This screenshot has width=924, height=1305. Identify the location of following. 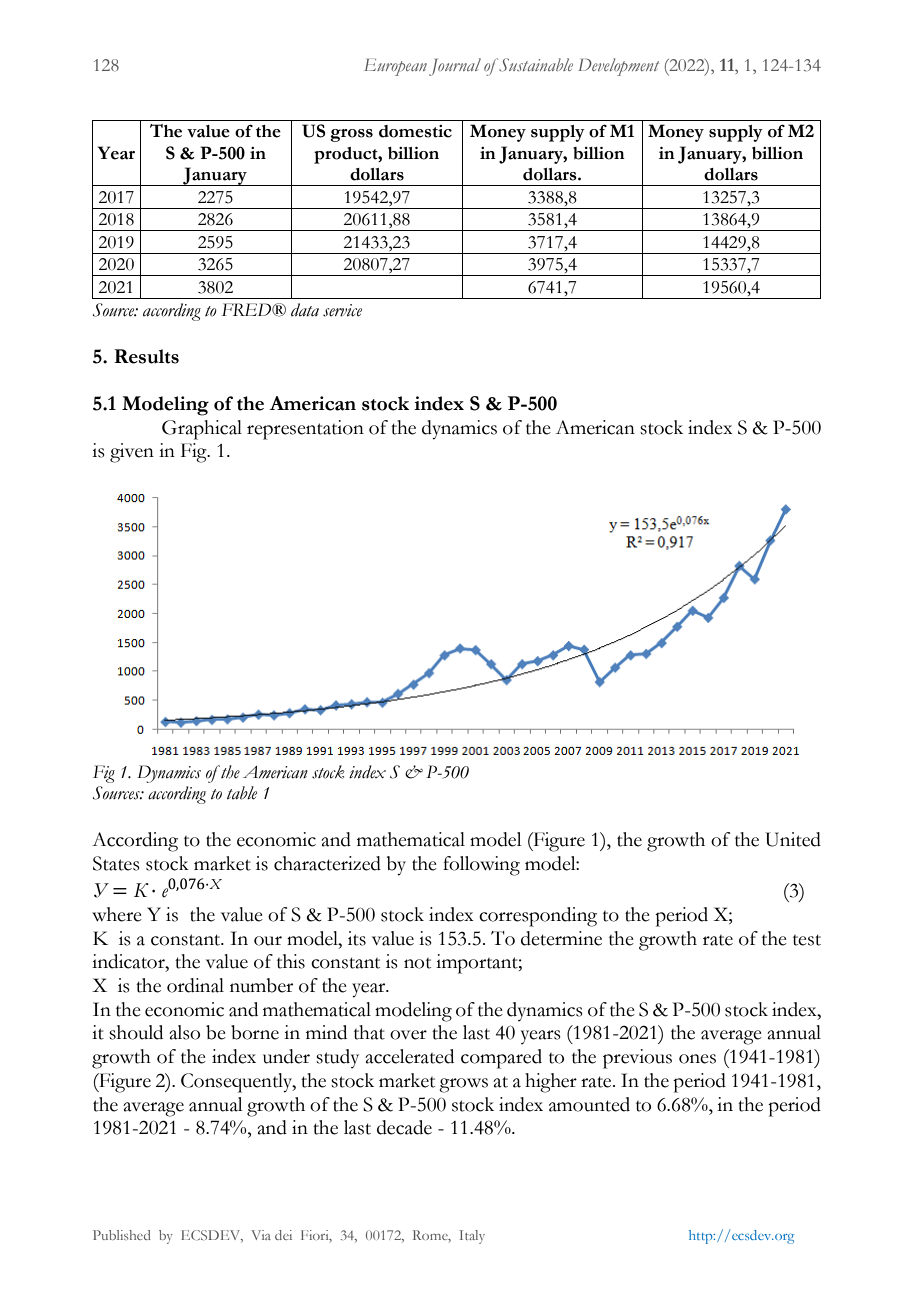
(481, 866).
